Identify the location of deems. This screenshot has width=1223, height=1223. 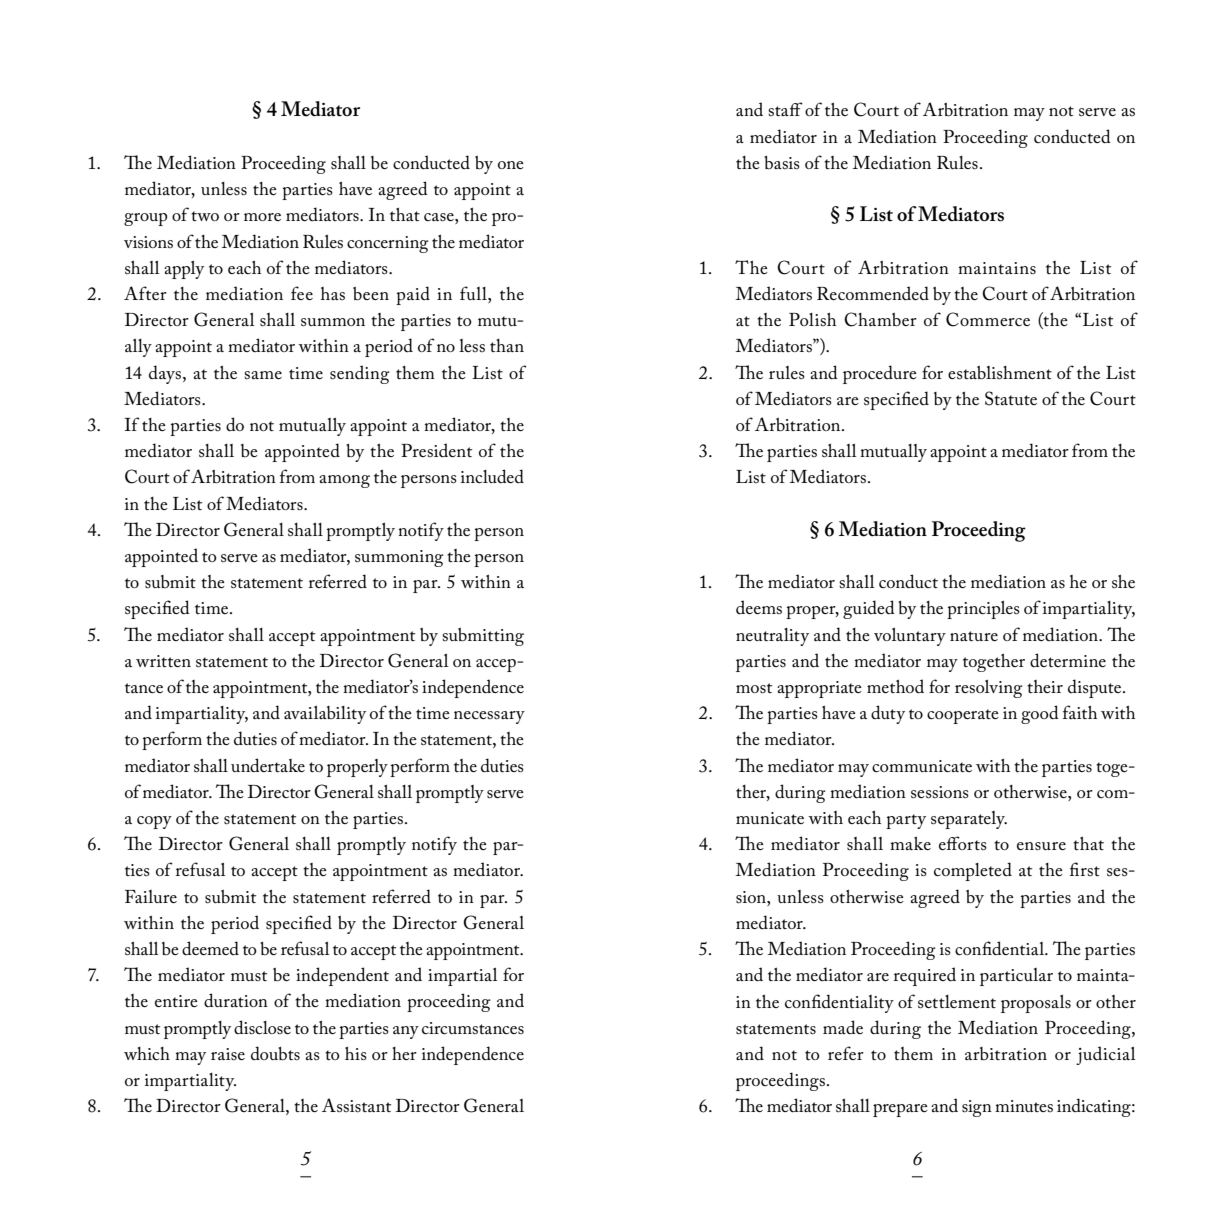
(759, 607).
